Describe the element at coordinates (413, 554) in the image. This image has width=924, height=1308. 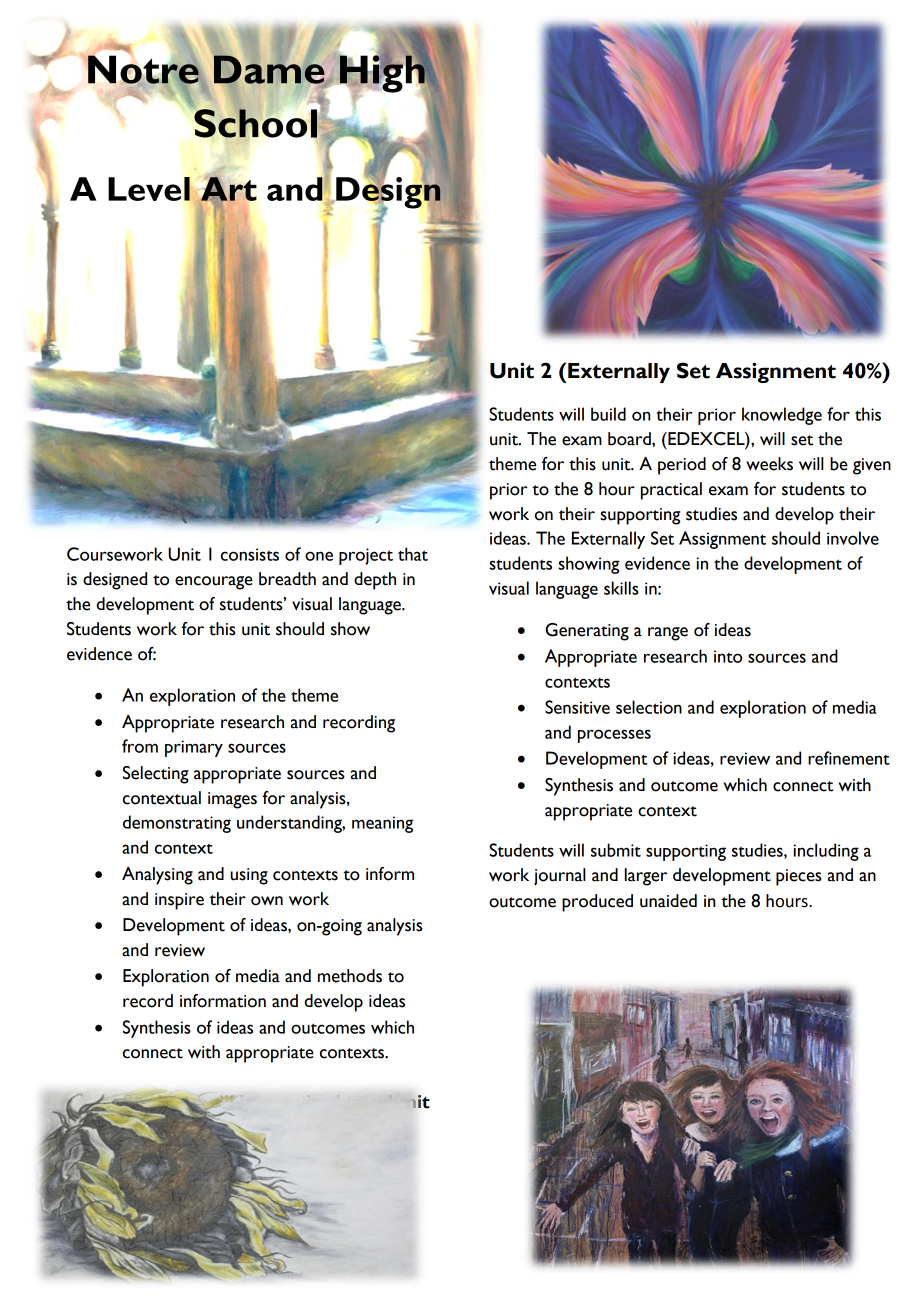
I see `that` at that location.
